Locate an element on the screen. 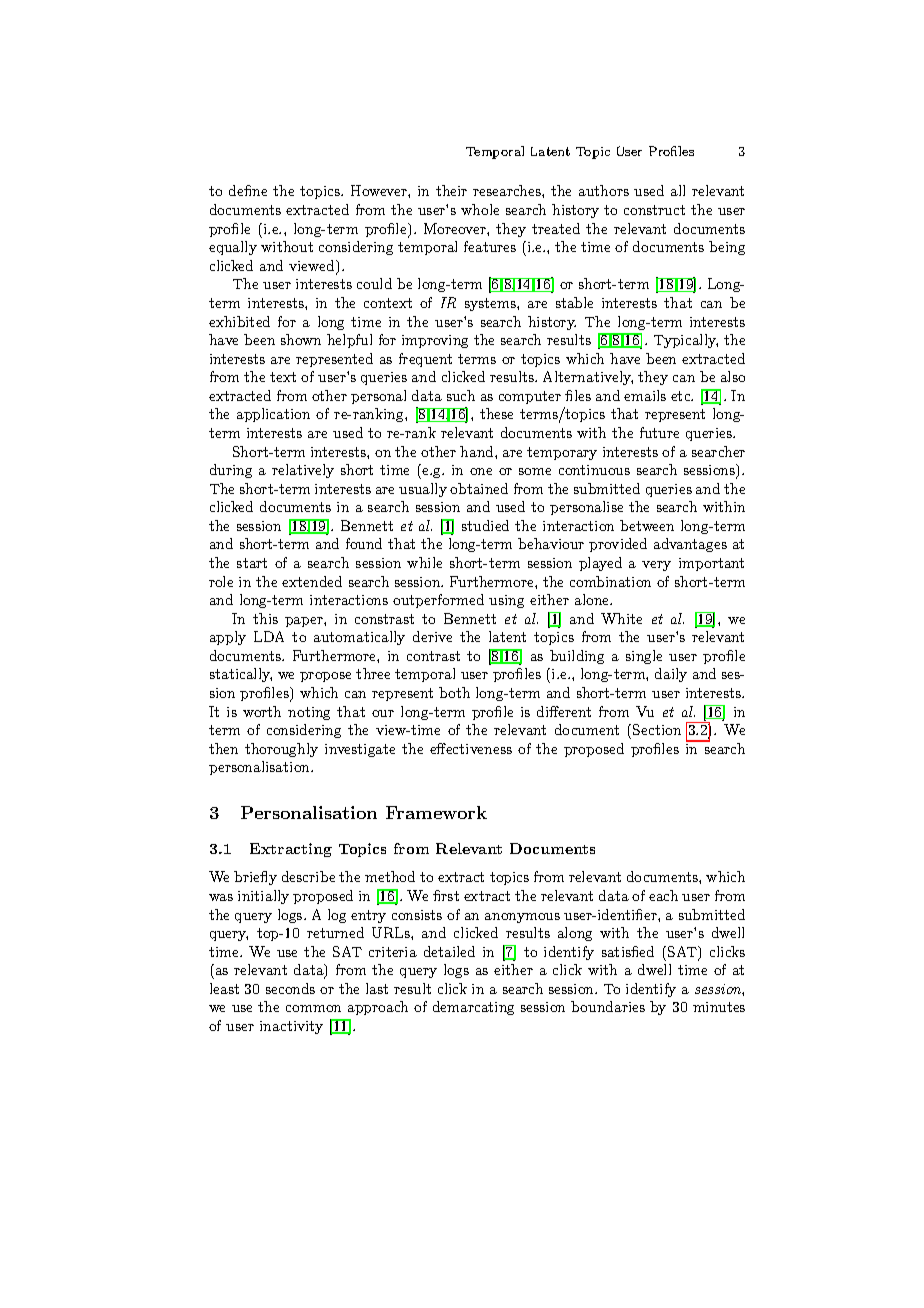  future is located at coordinates (659, 432).
